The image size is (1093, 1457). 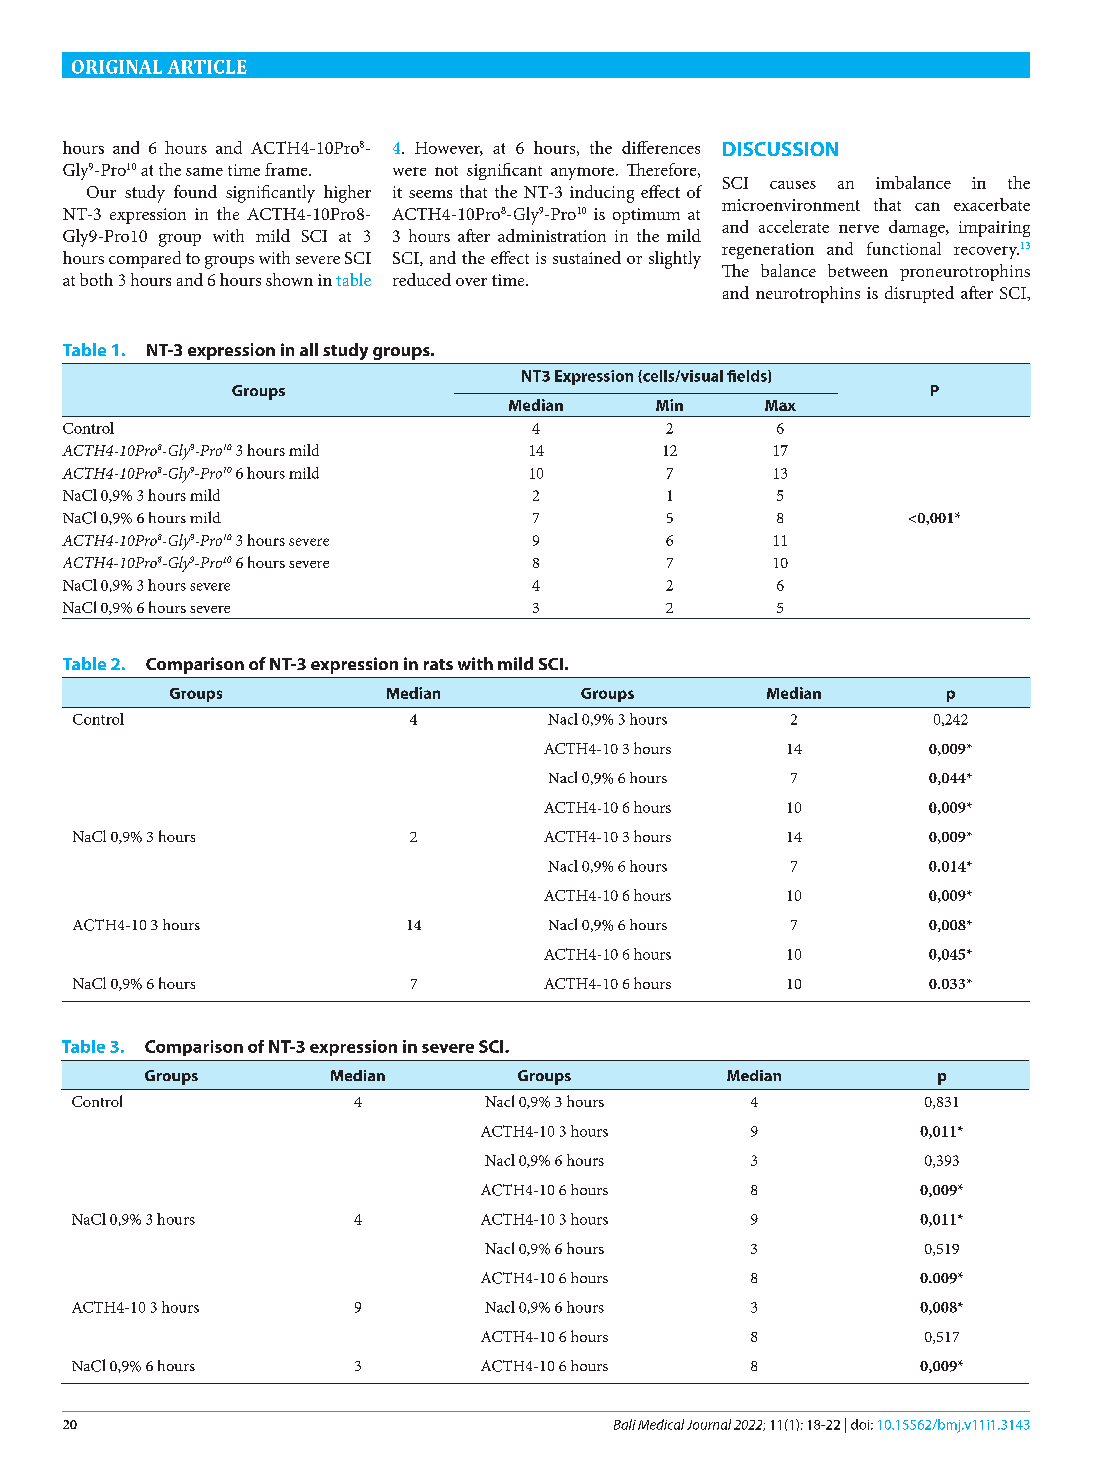 I want to click on DISCUSSION, so click(x=780, y=149).
